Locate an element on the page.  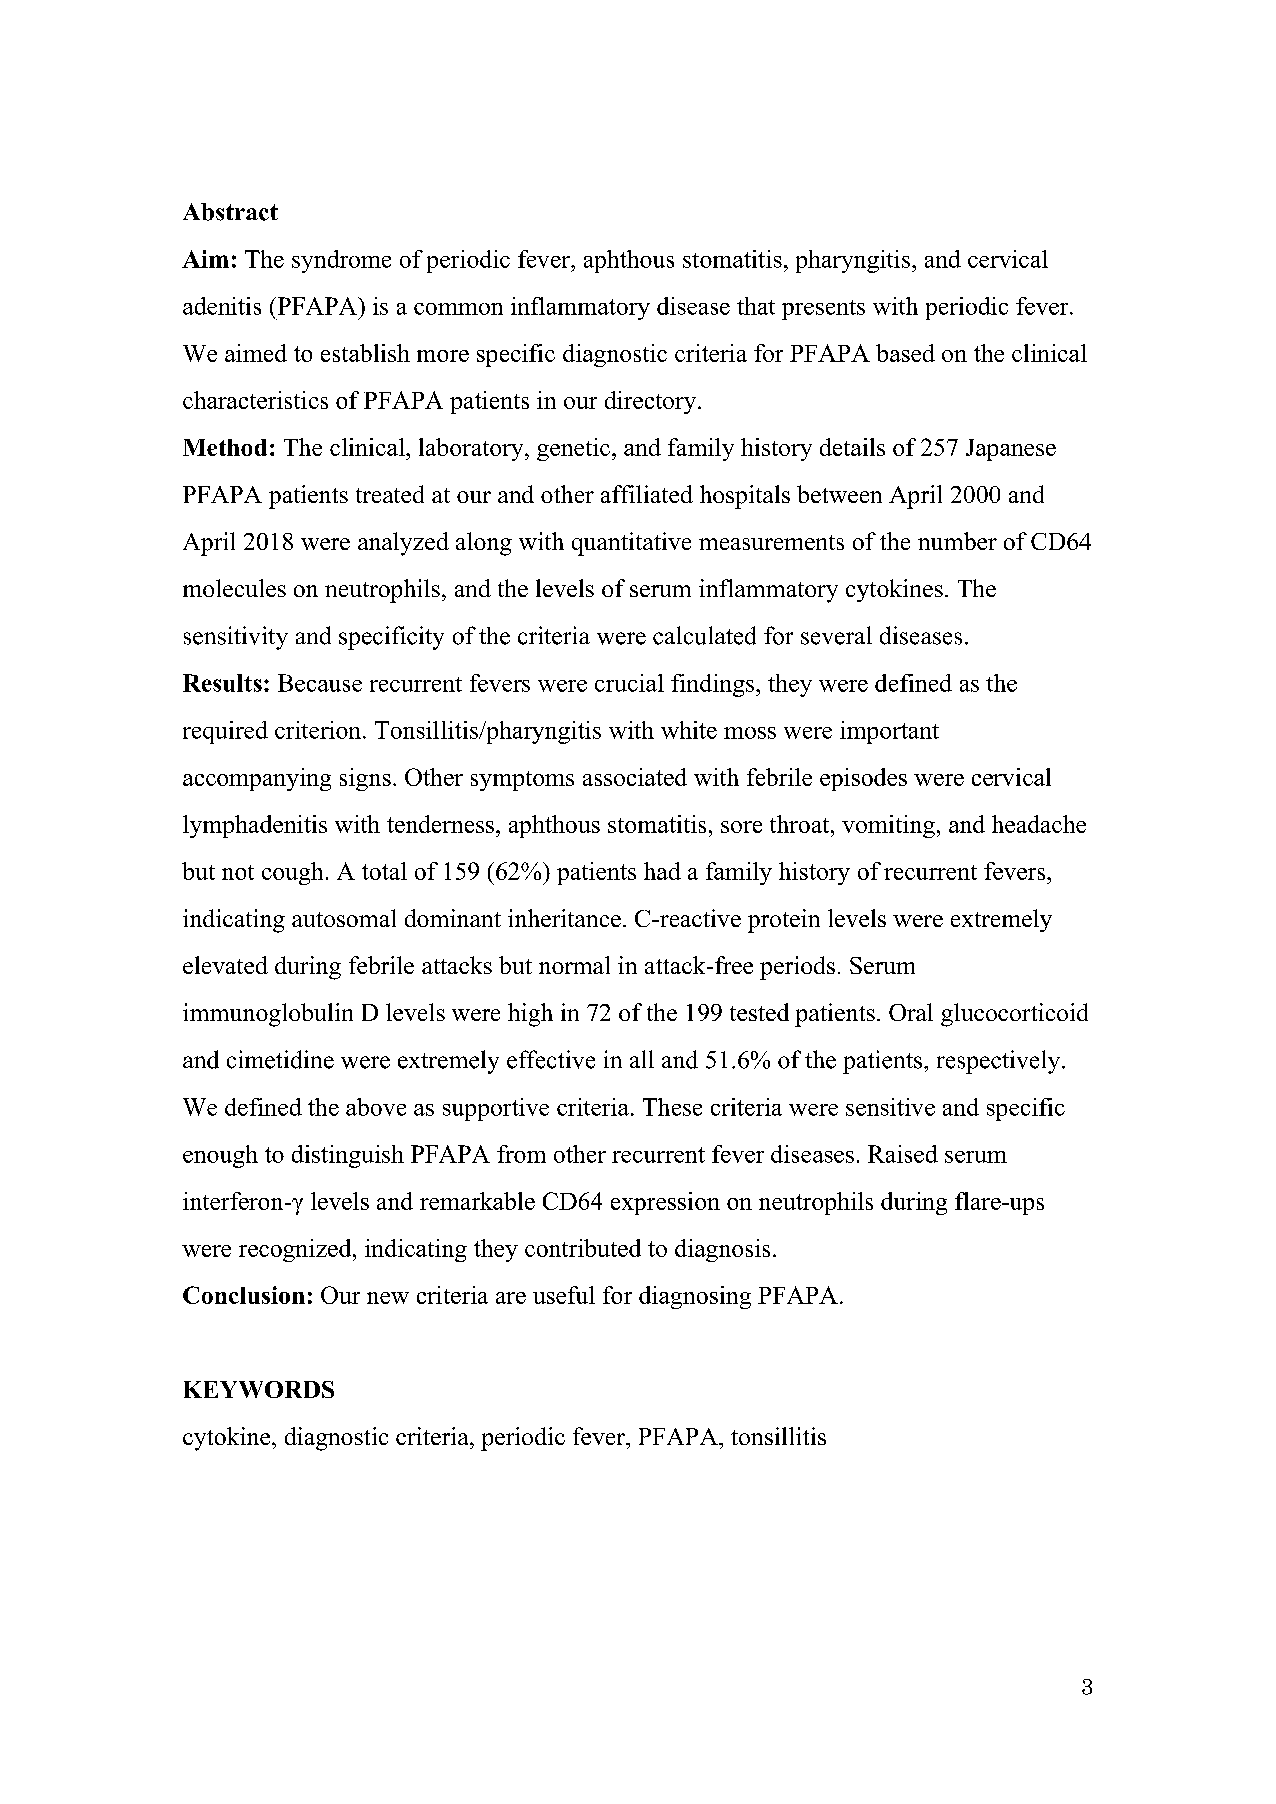
inheritance is located at coordinates (564, 918).
